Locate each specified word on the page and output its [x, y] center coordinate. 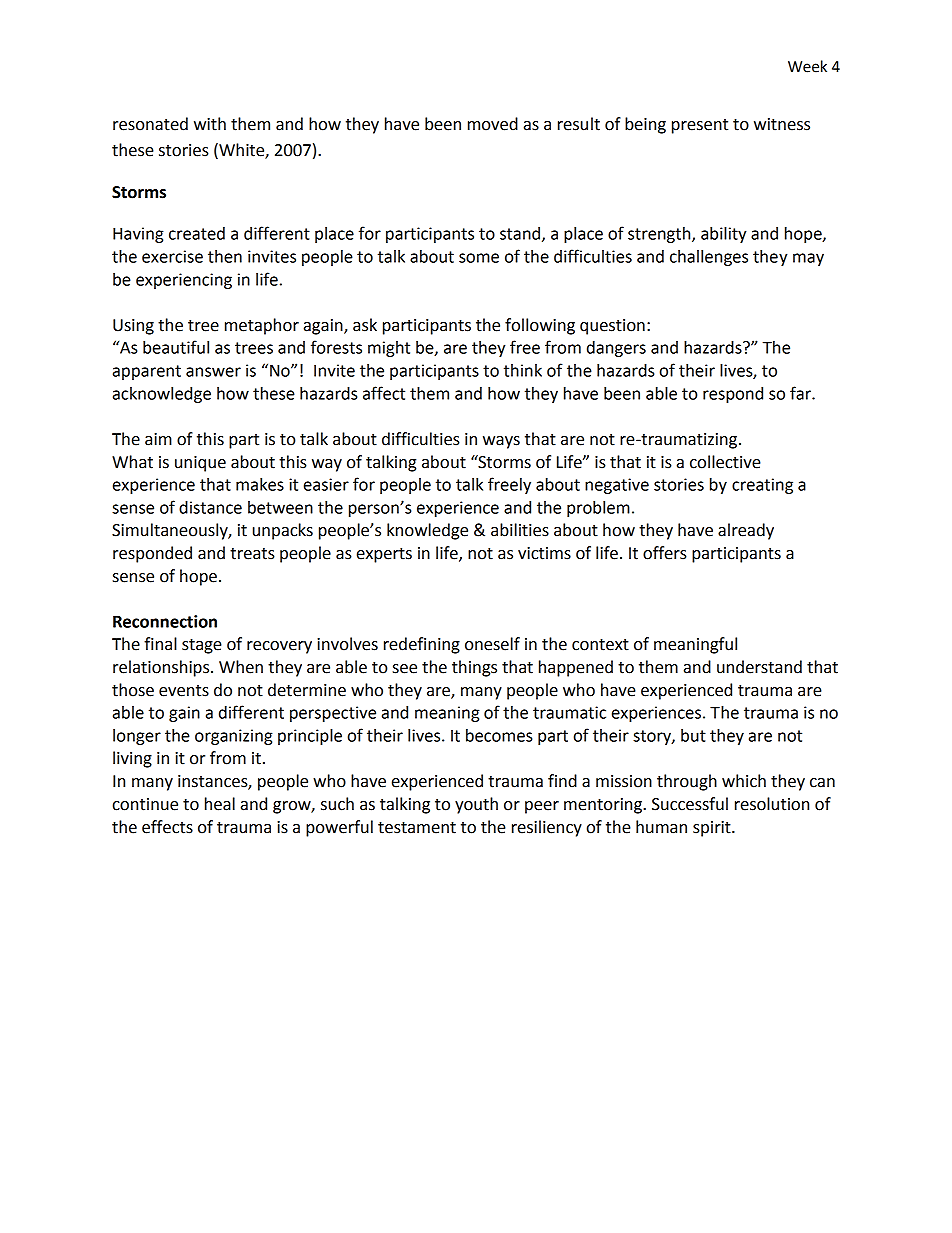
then [225, 256]
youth [476, 805]
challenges [709, 258]
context [600, 645]
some [479, 258]
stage [202, 646]
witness [782, 124]
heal [220, 804]
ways [501, 442]
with [210, 124]
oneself [492, 644]
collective [725, 462]
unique [200, 464]
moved [493, 124]
